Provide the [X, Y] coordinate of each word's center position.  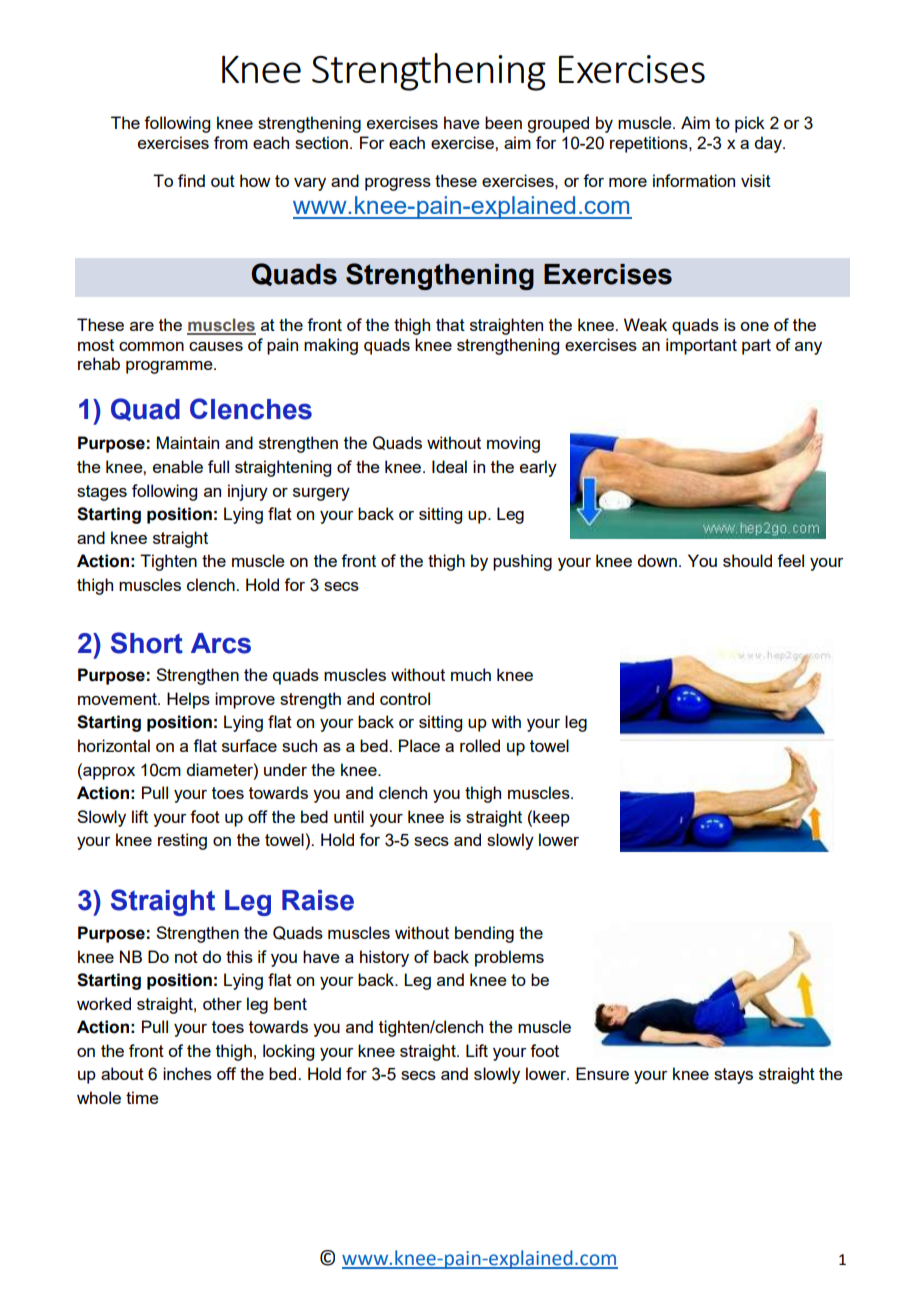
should [747, 560]
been [503, 122]
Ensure [602, 1073]
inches [187, 1073]
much [471, 674]
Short [147, 643]
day [769, 144]
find [191, 180]
